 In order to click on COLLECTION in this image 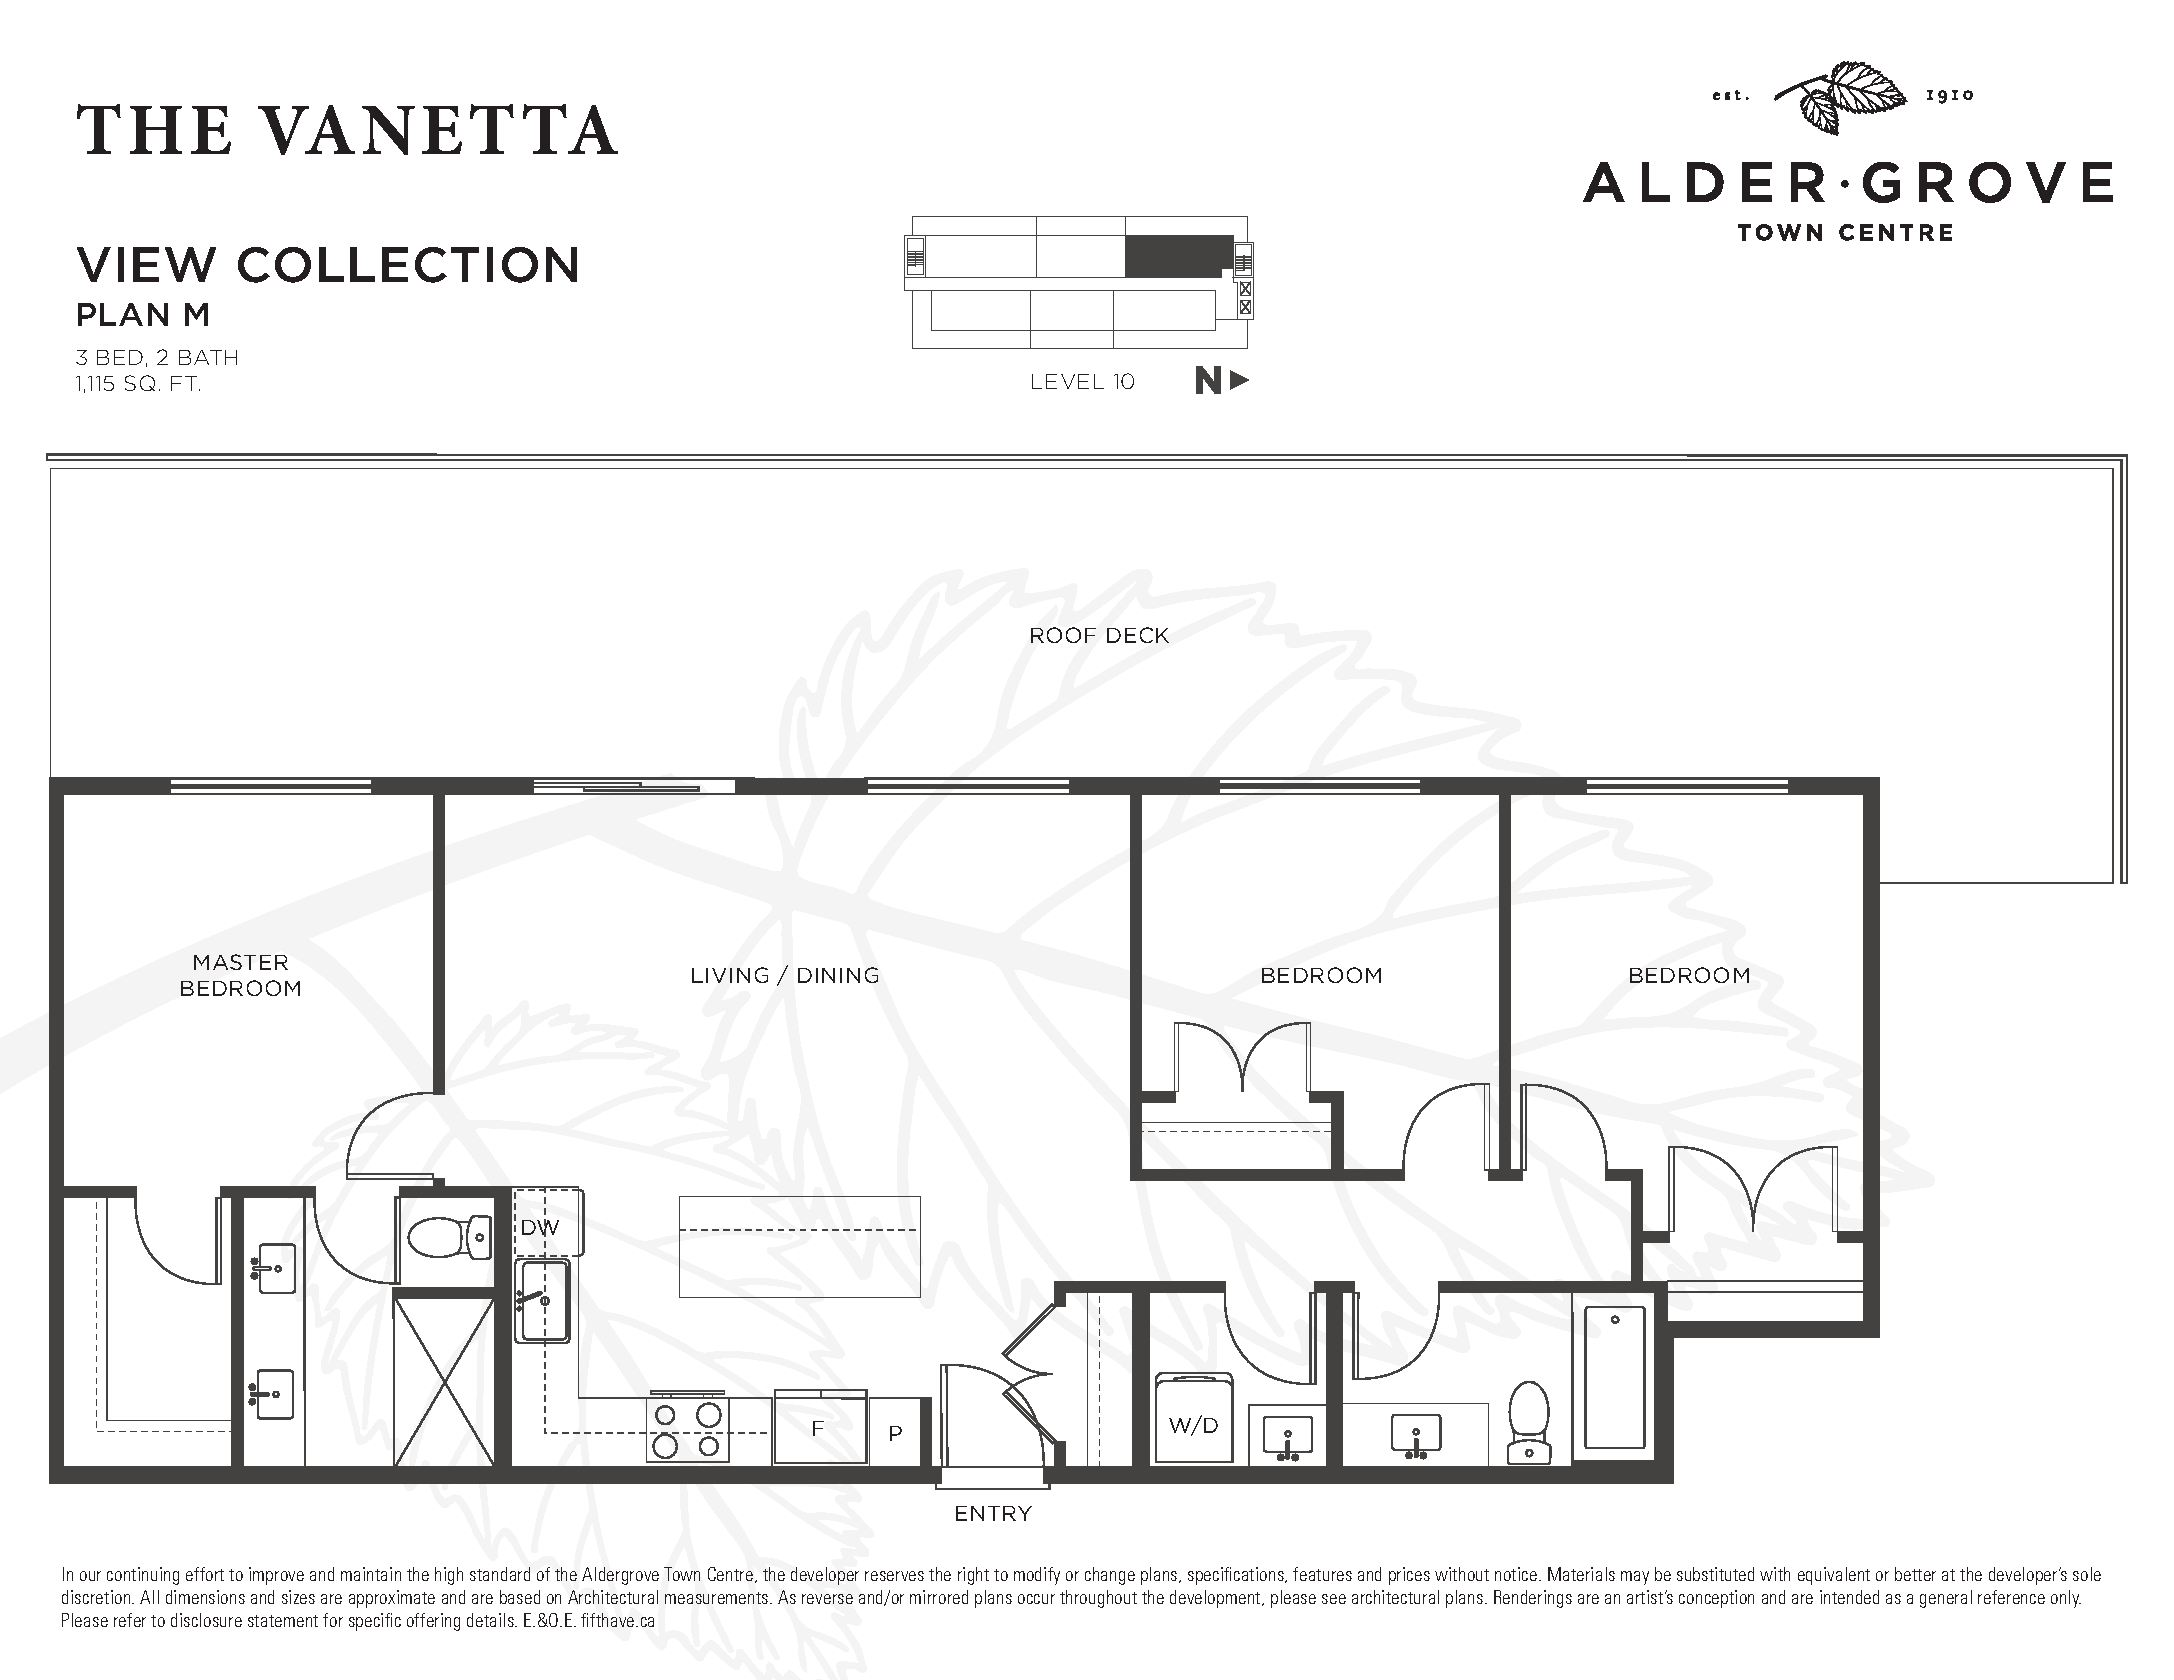, I will do `click(407, 265)`.
